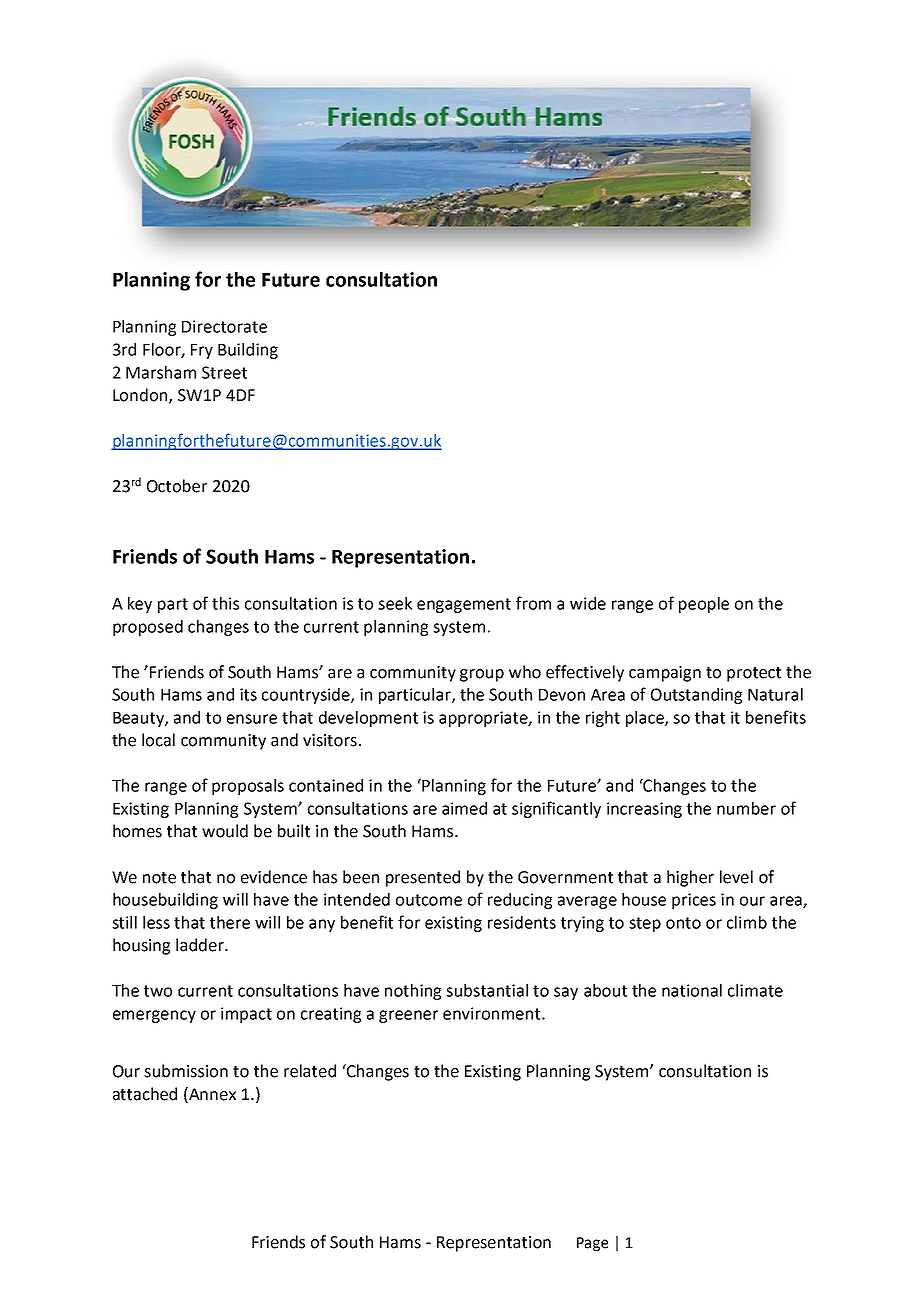 The width and height of the screenshot is (924, 1308). What do you see at coordinates (592, 1244) in the screenshot?
I see `Page` at bounding box center [592, 1244].
